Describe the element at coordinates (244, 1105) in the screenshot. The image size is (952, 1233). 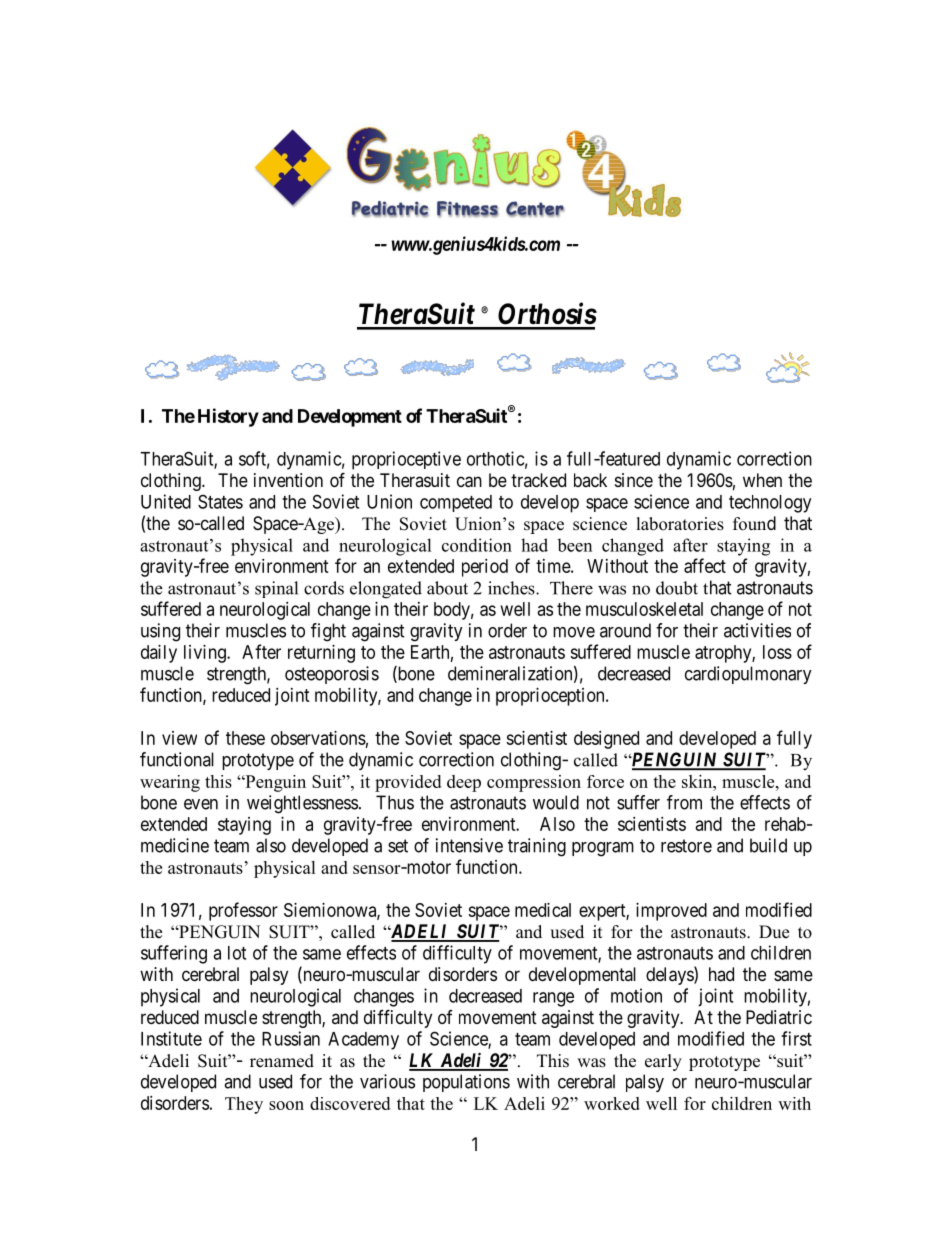
I see `They` at that location.
